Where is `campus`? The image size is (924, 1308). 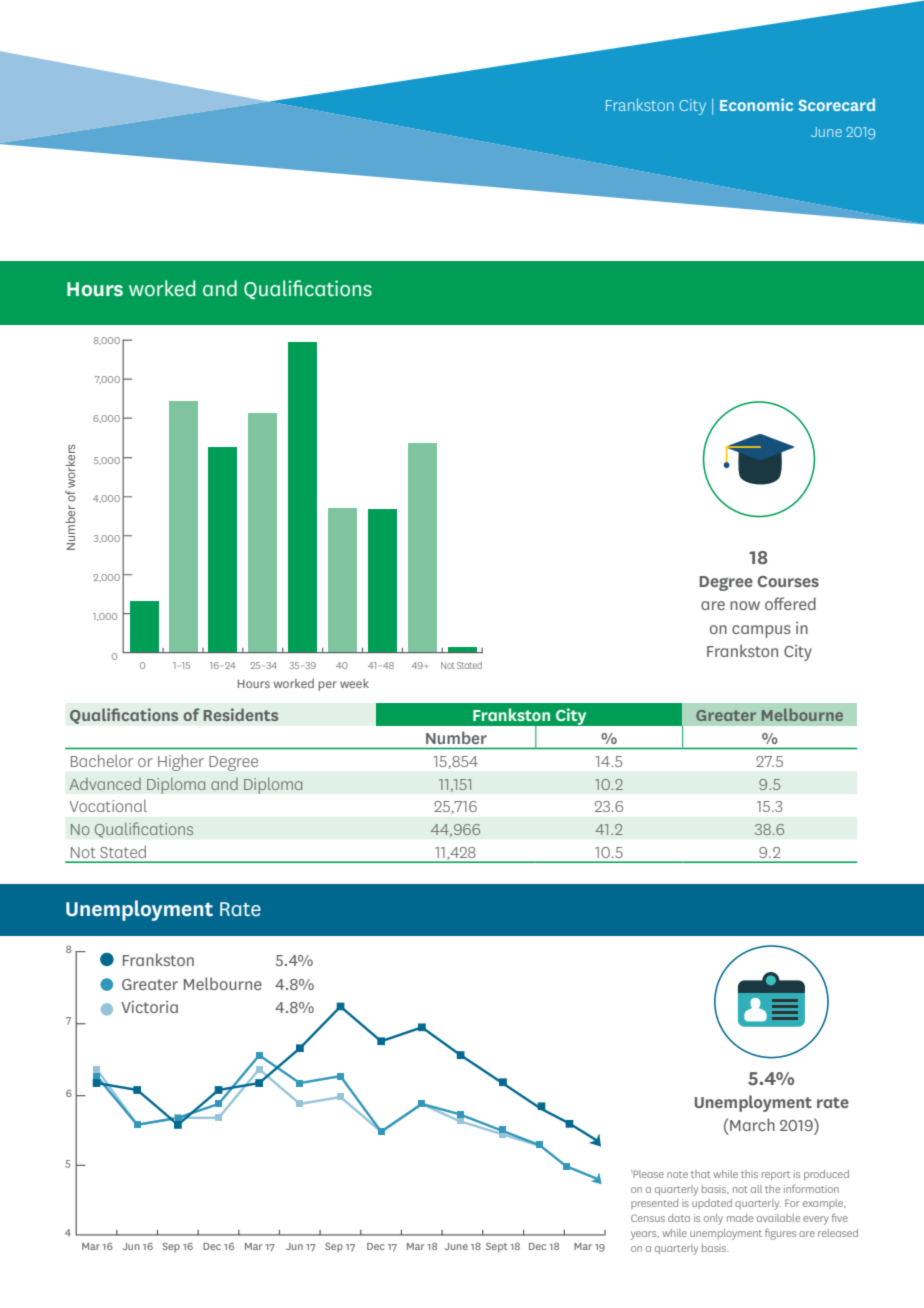
campus is located at coordinates (761, 631).
